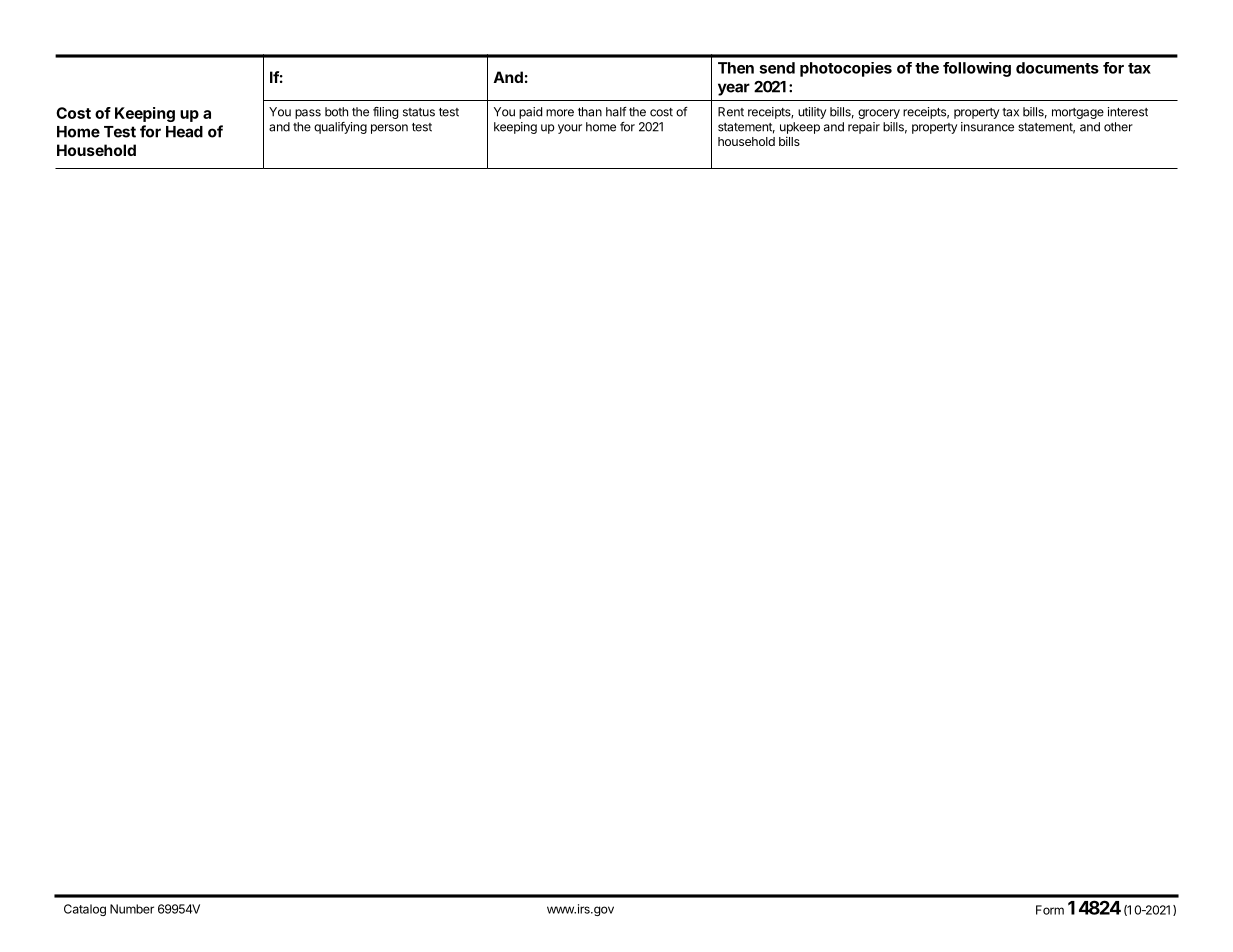  I want to click on Head, so click(184, 132).
